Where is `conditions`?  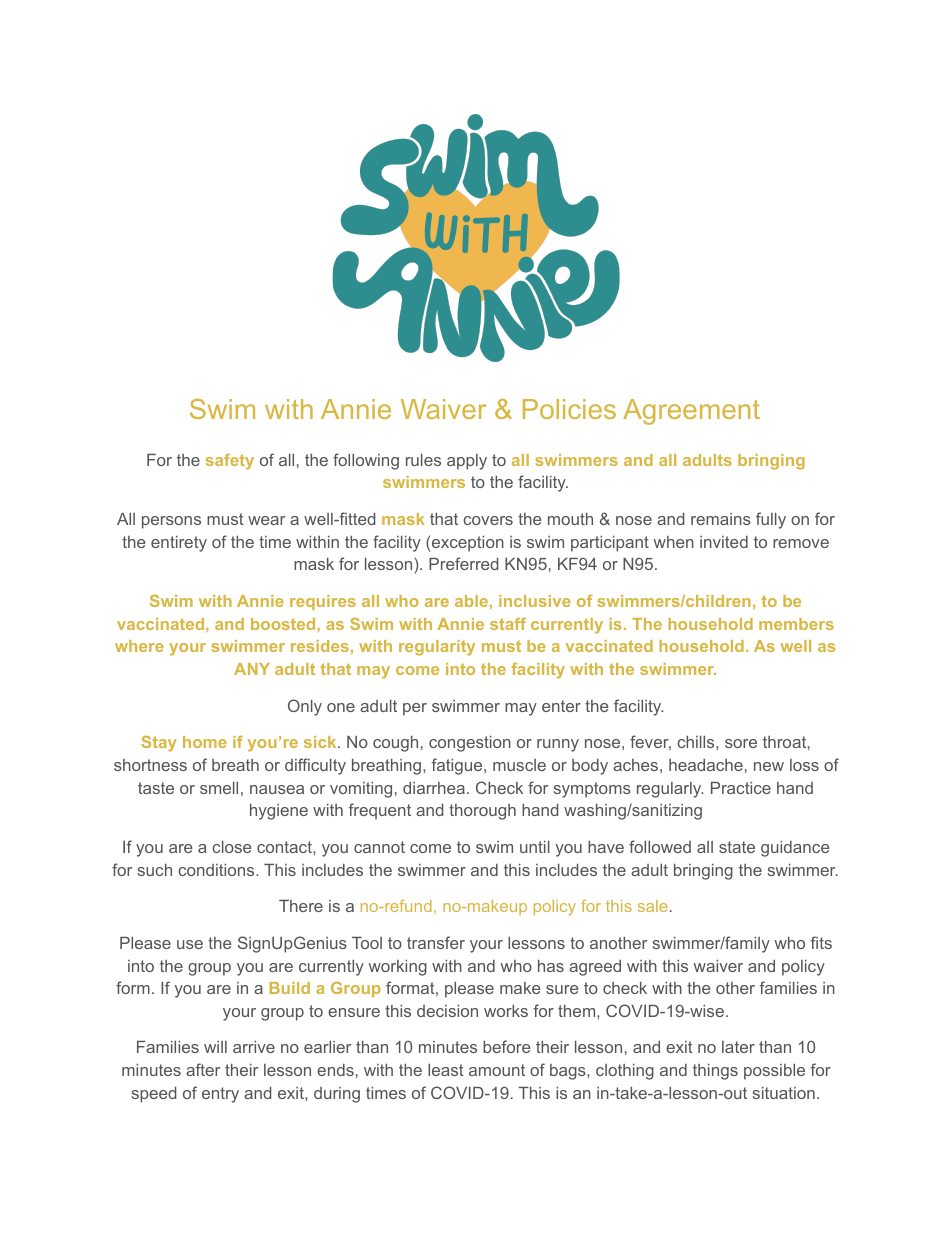 conditions is located at coordinates (217, 870).
